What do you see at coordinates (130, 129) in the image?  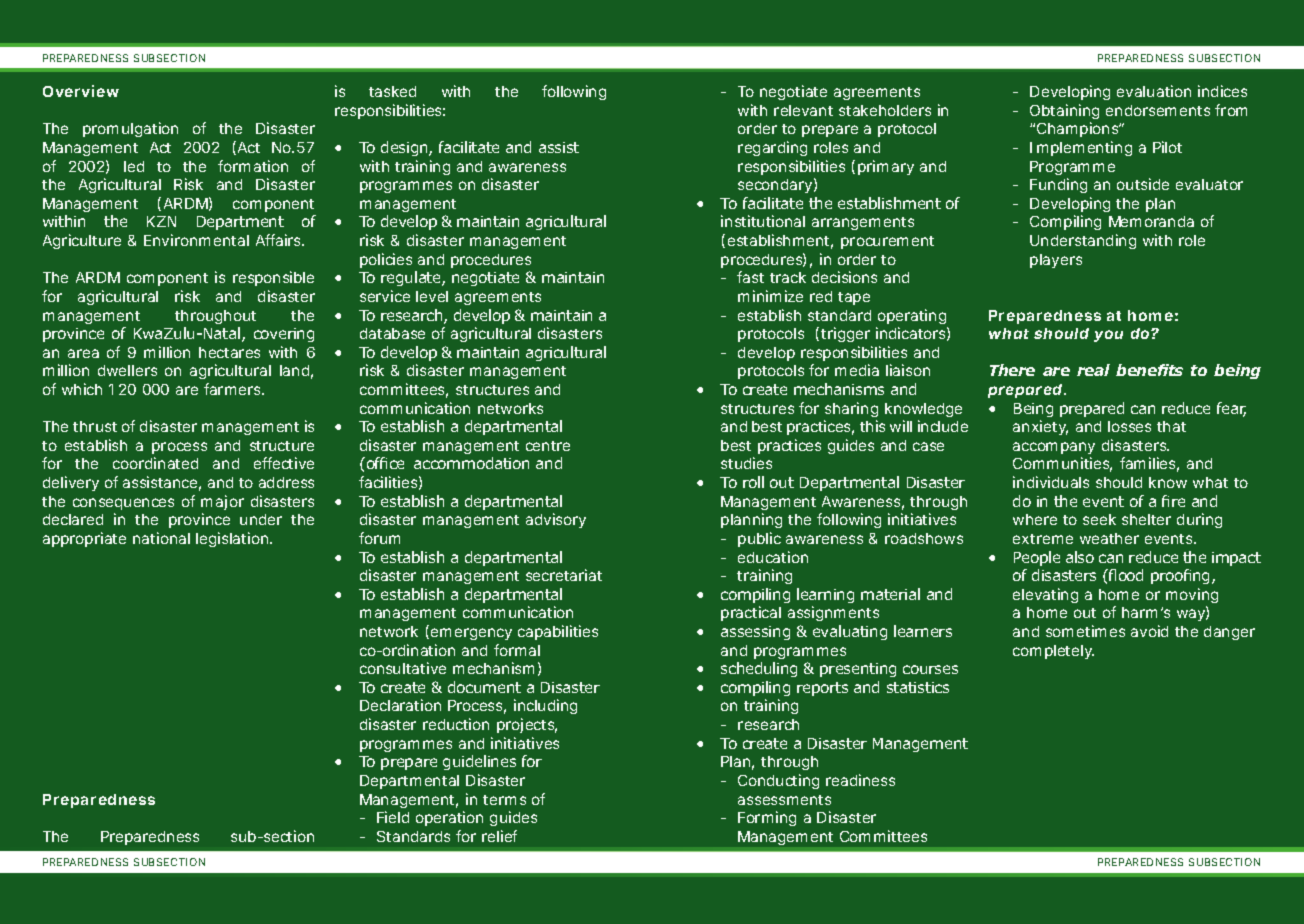 I see `promulgation` at bounding box center [130, 129].
